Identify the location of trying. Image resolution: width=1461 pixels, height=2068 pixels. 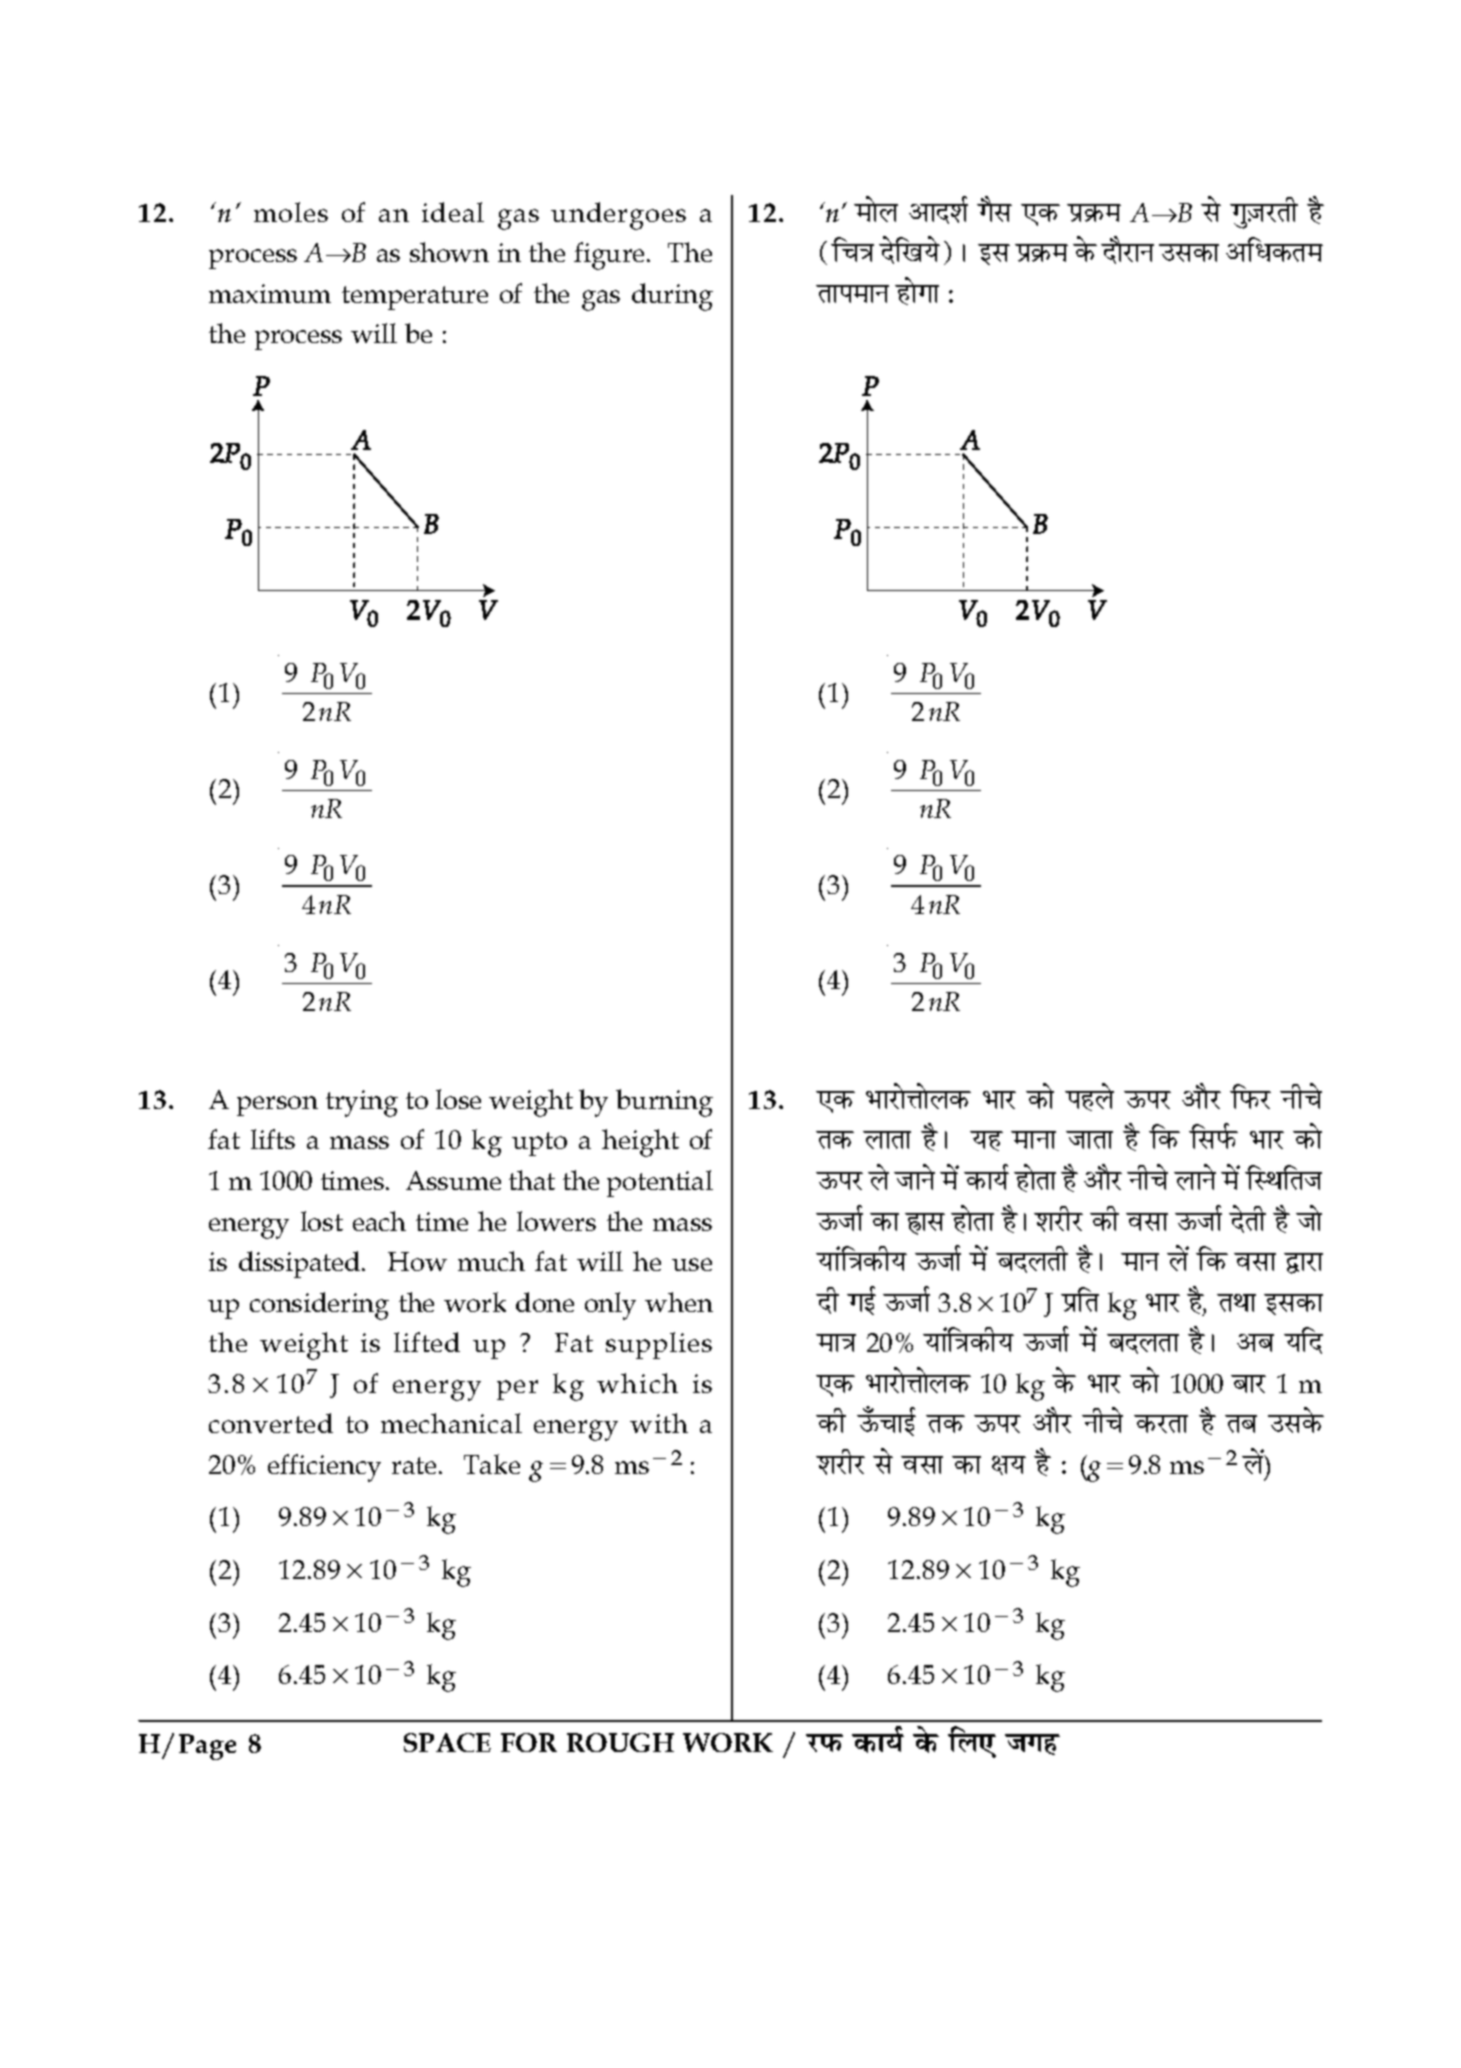
(362, 1103).
